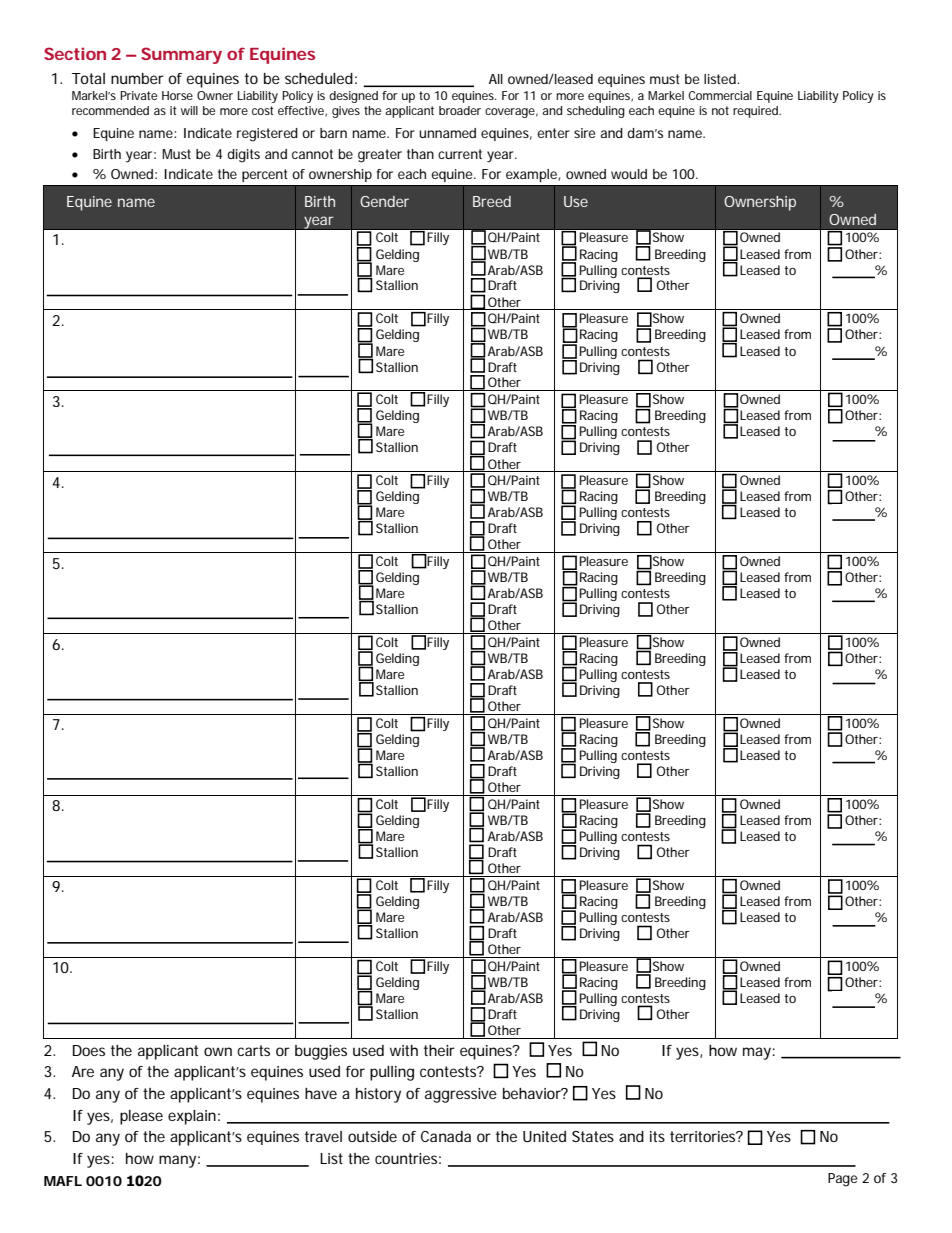  What do you see at coordinates (404, 1050) in the screenshot?
I see `with` at bounding box center [404, 1050].
